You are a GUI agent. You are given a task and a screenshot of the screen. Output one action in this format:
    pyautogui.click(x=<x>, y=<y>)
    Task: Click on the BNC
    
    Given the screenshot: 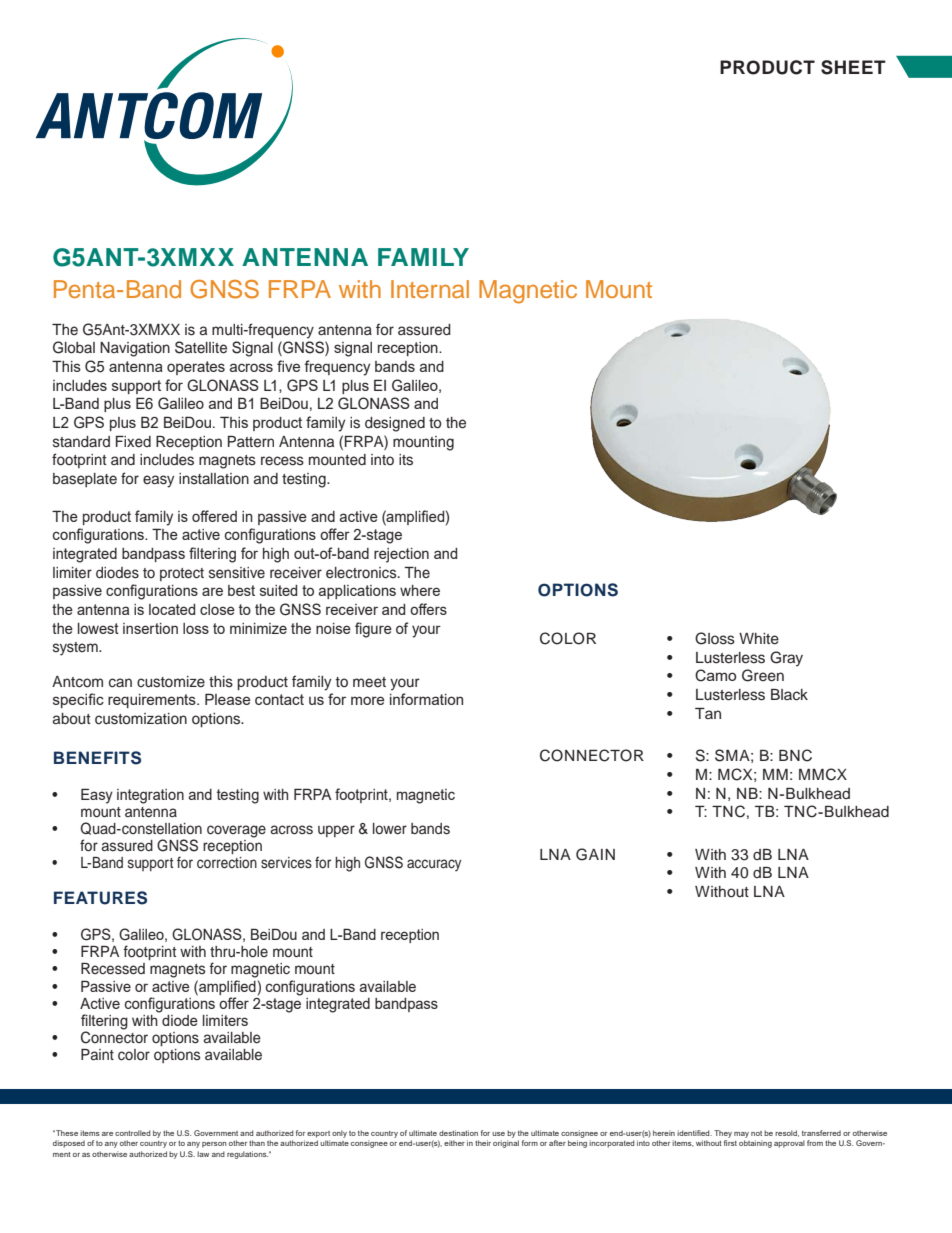 What is the action you would take?
    pyautogui.click(x=795, y=755)
